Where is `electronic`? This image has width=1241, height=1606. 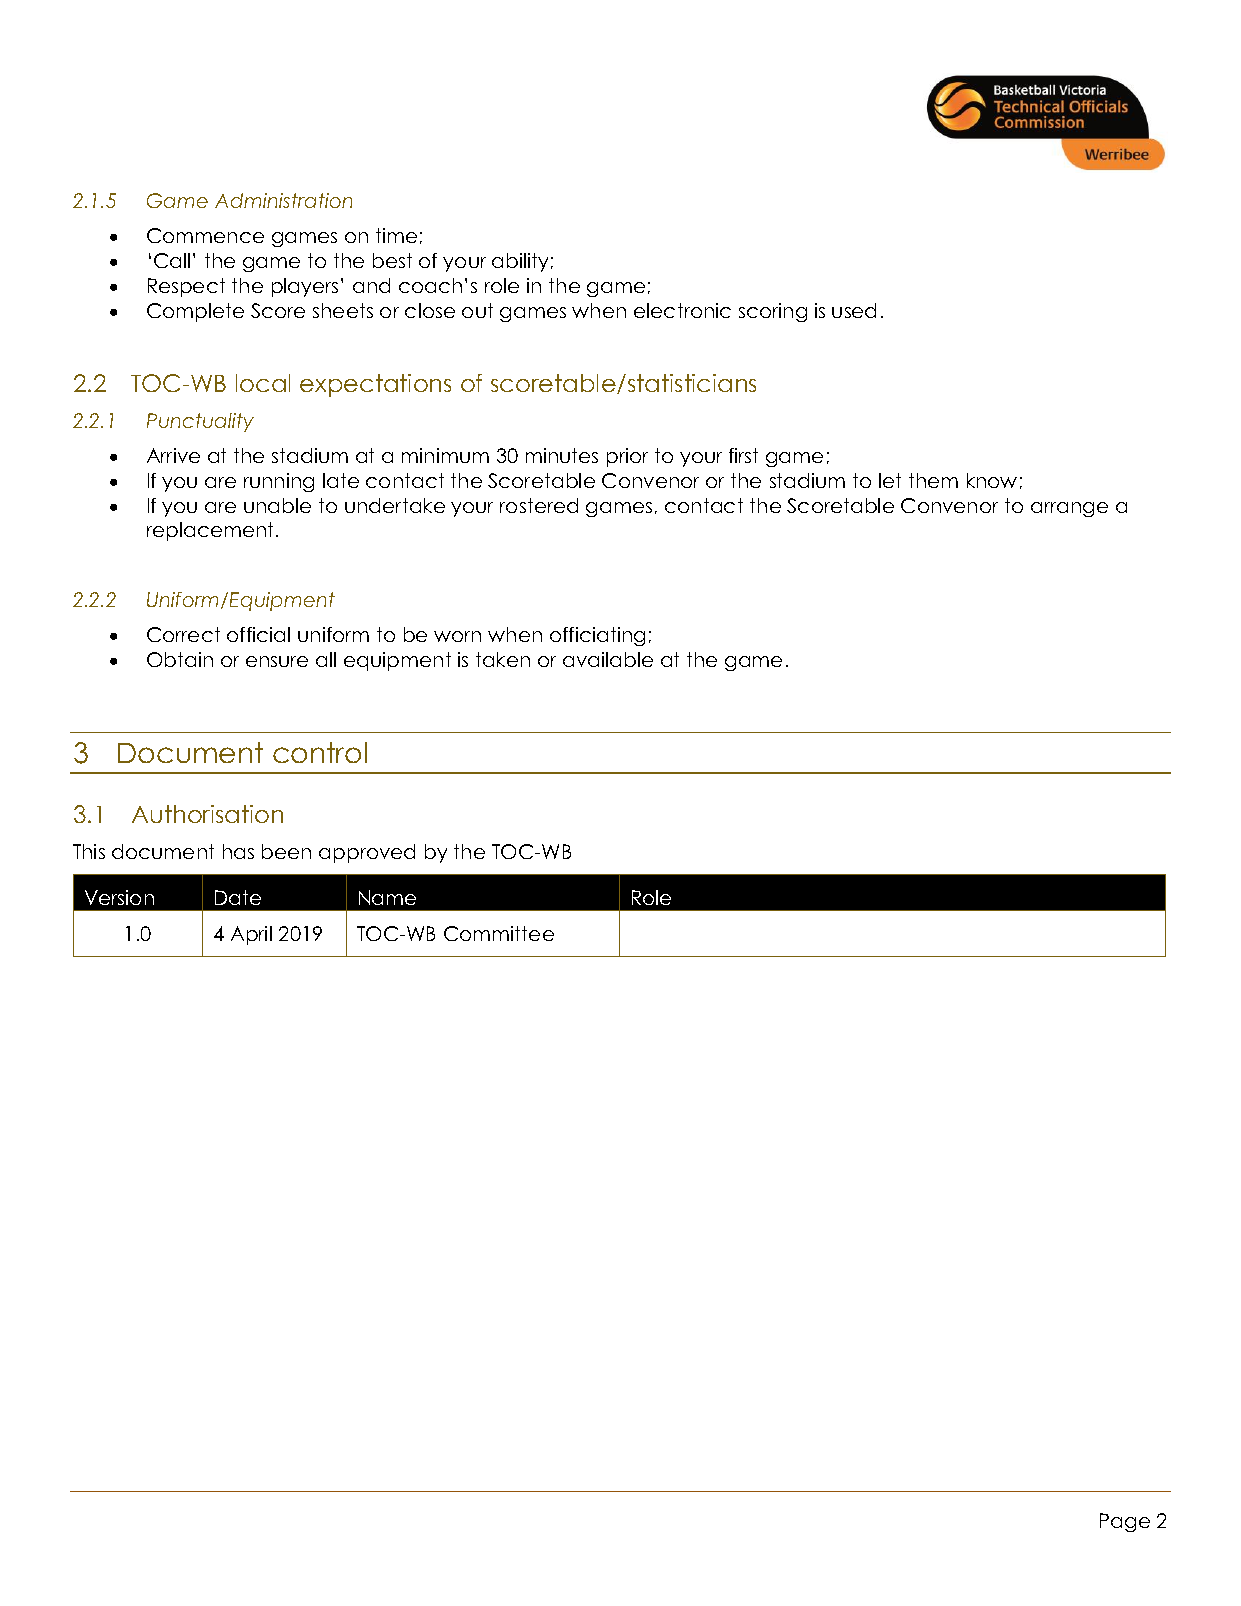
electronic is located at coordinates (682, 310).
